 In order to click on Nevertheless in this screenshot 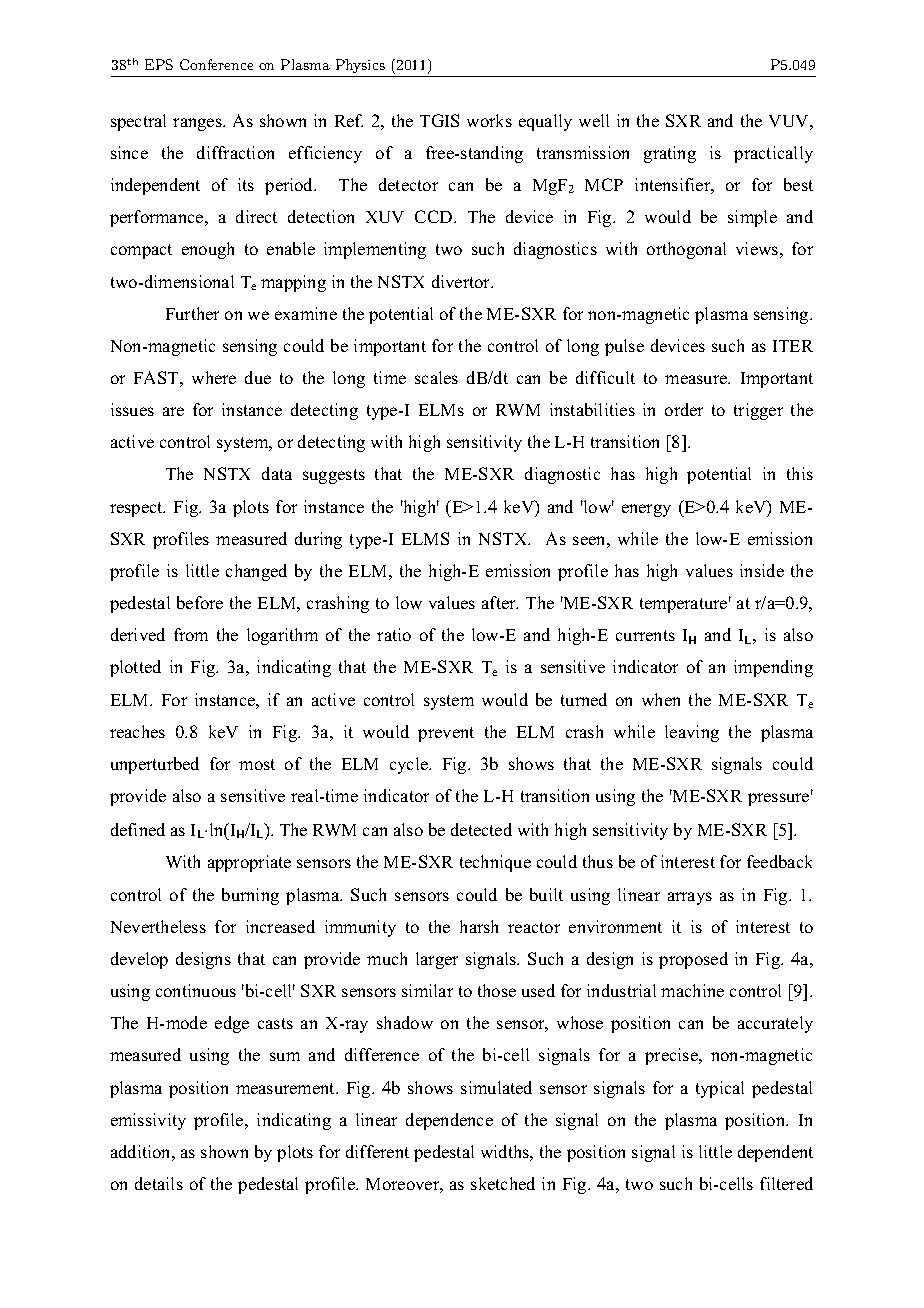, I will do `click(158, 926)`.
